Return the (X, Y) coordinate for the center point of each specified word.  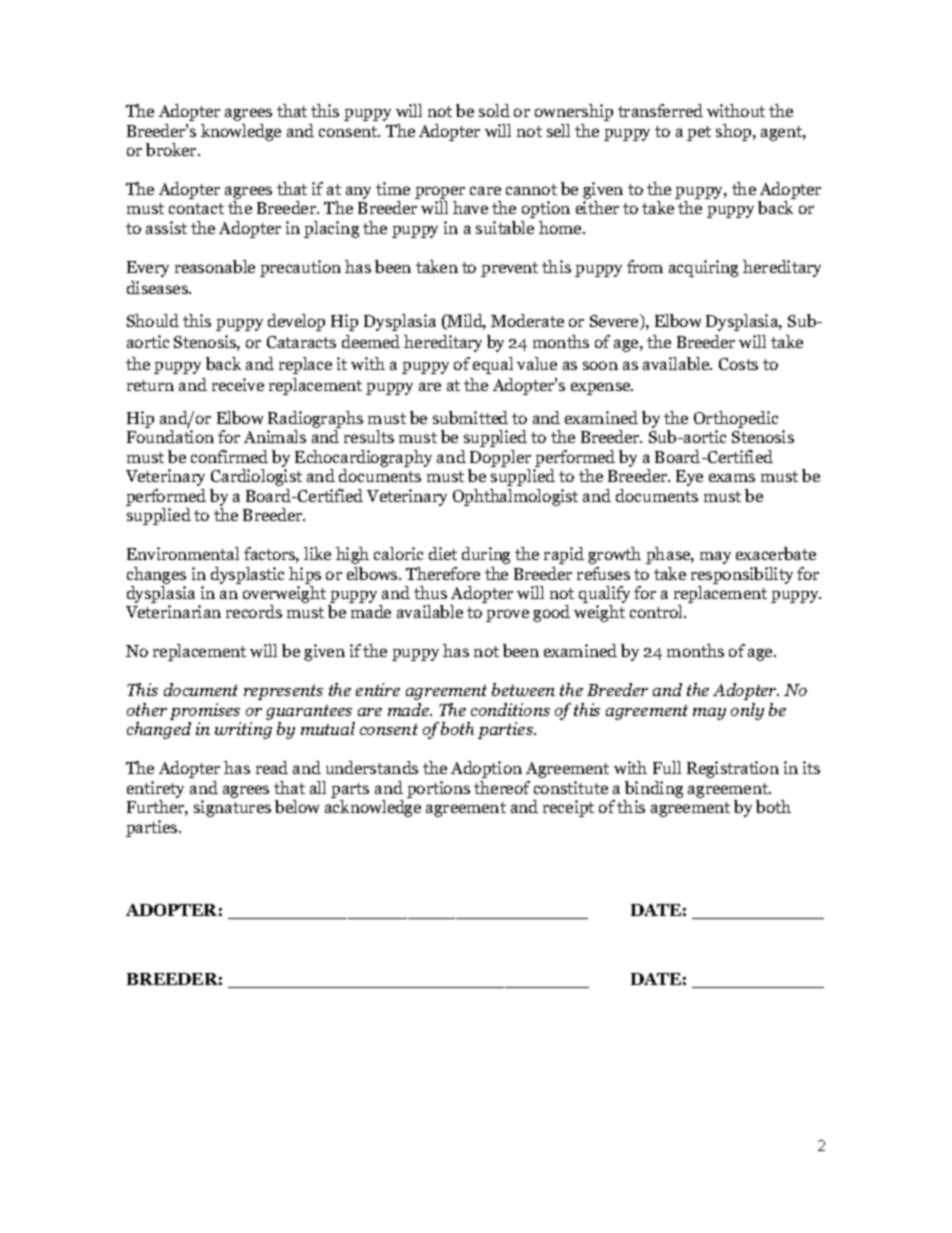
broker (172, 149)
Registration (733, 769)
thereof (502, 787)
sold (494, 110)
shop (735, 132)
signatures (232, 808)
